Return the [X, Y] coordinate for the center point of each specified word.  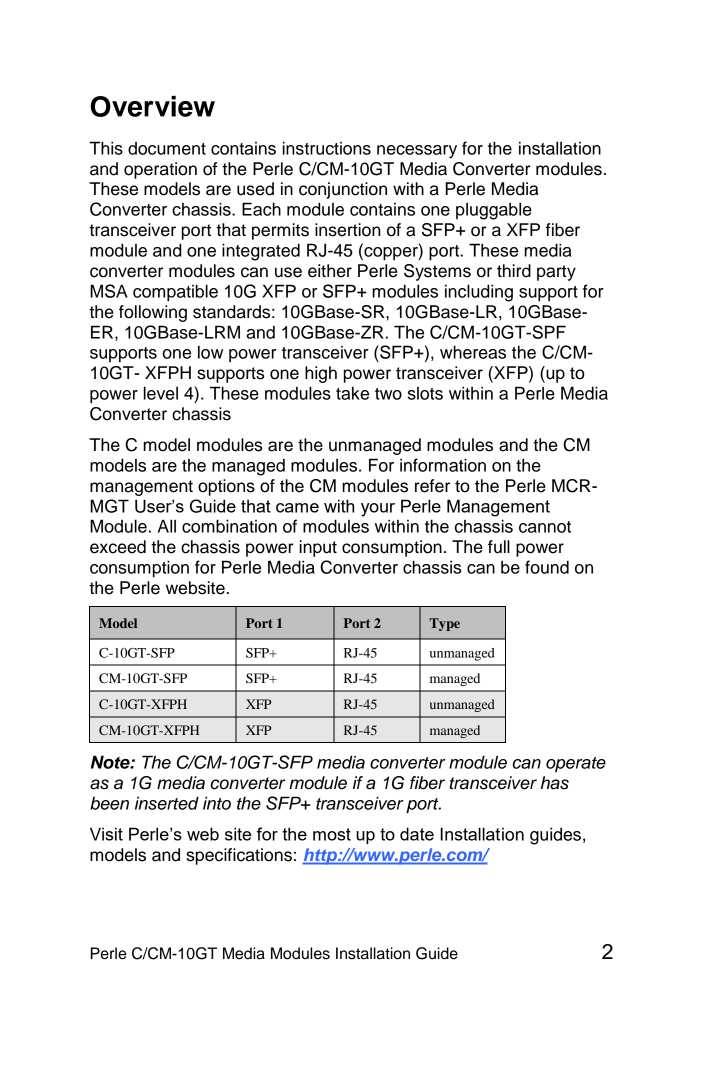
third [514, 271]
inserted [167, 803]
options [226, 487]
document [167, 148]
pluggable [494, 211]
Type [445, 624]
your [378, 510]
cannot [545, 527]
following [153, 313]
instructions [327, 148]
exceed [118, 547]
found [547, 567]
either [330, 271]
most [332, 834]
